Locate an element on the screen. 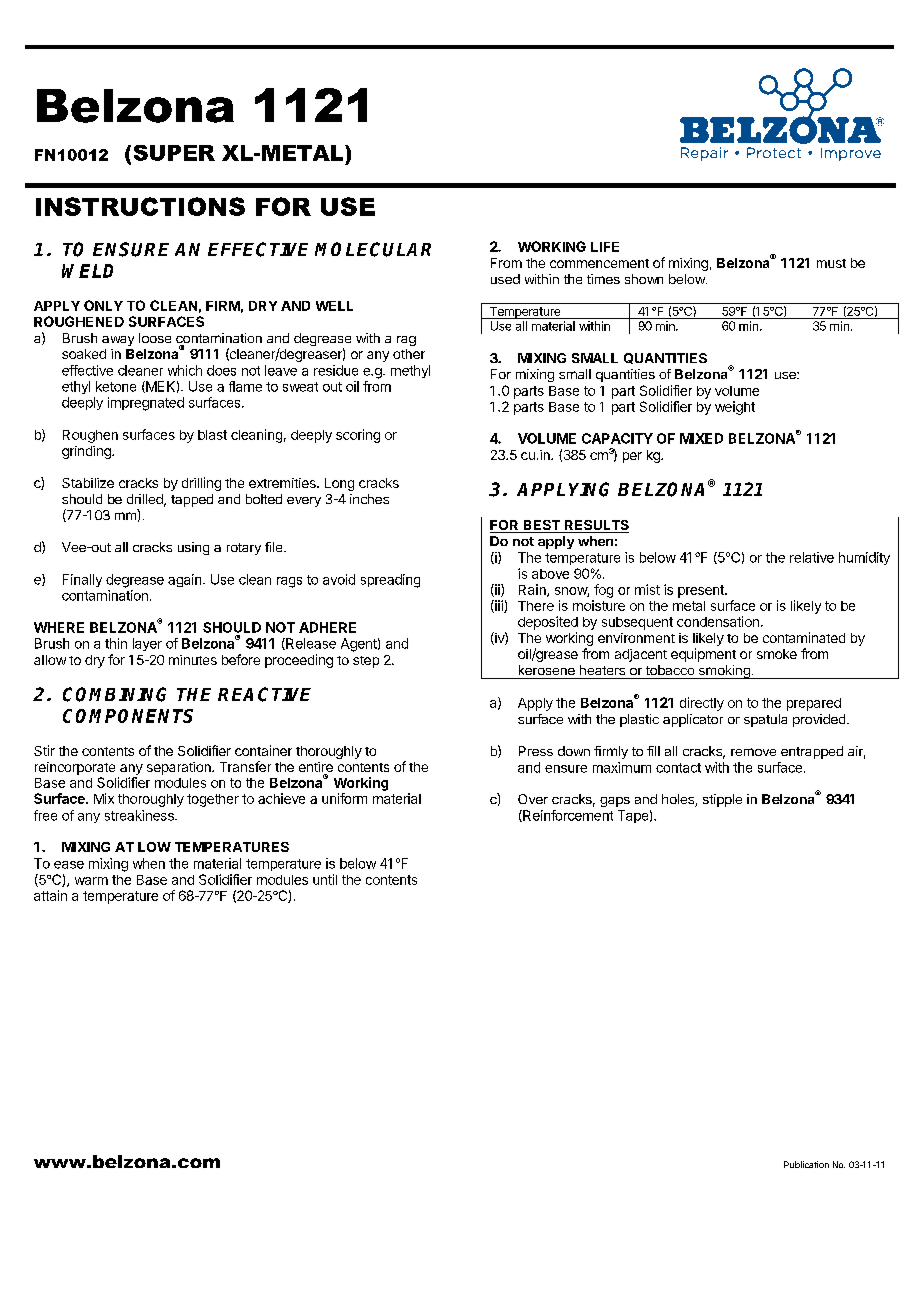 Image resolution: width=924 pixels, height=1308 pixels. inches is located at coordinates (369, 499).
